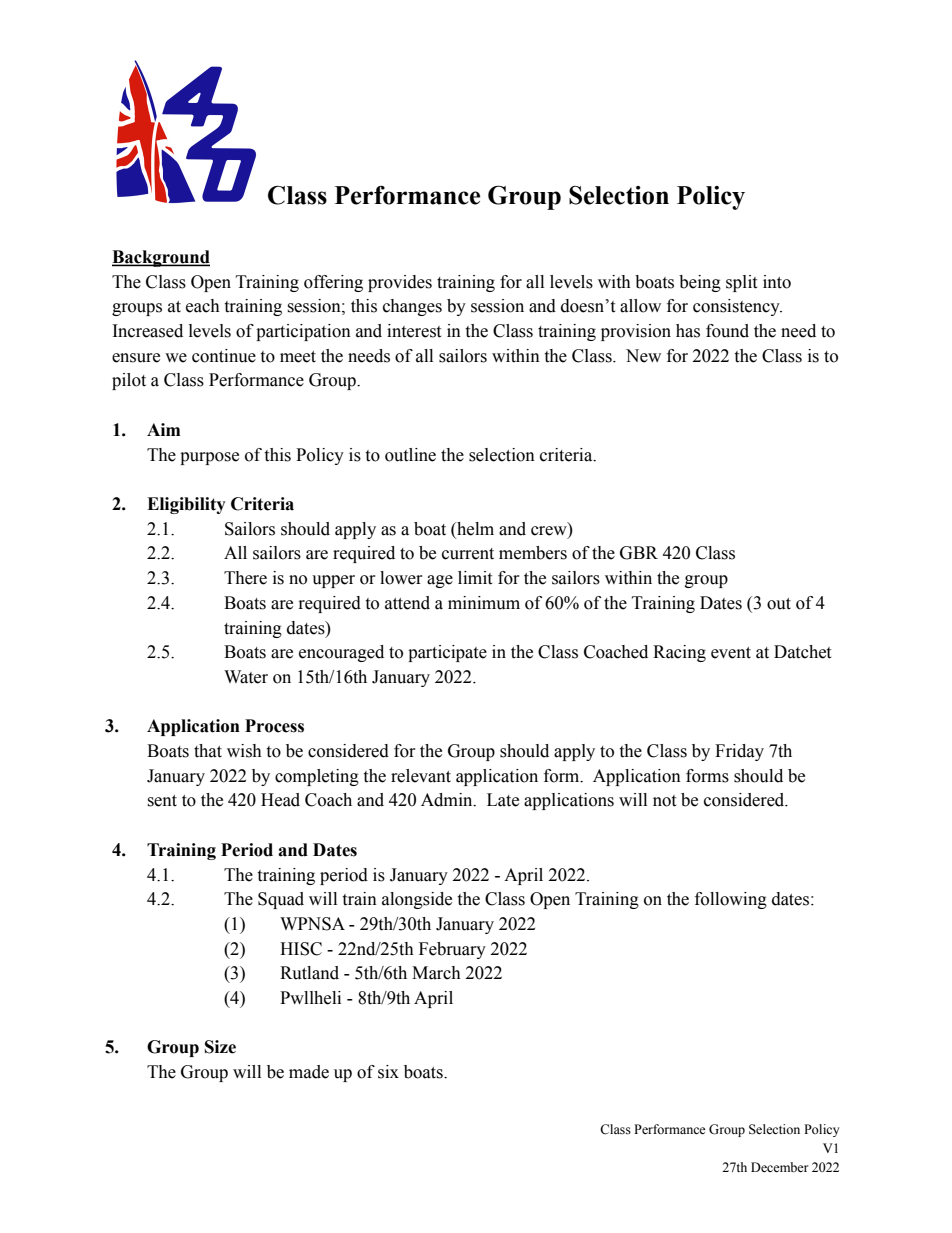 This image has width=952, height=1233. What do you see at coordinates (203, 306) in the image?
I see `each` at bounding box center [203, 306].
